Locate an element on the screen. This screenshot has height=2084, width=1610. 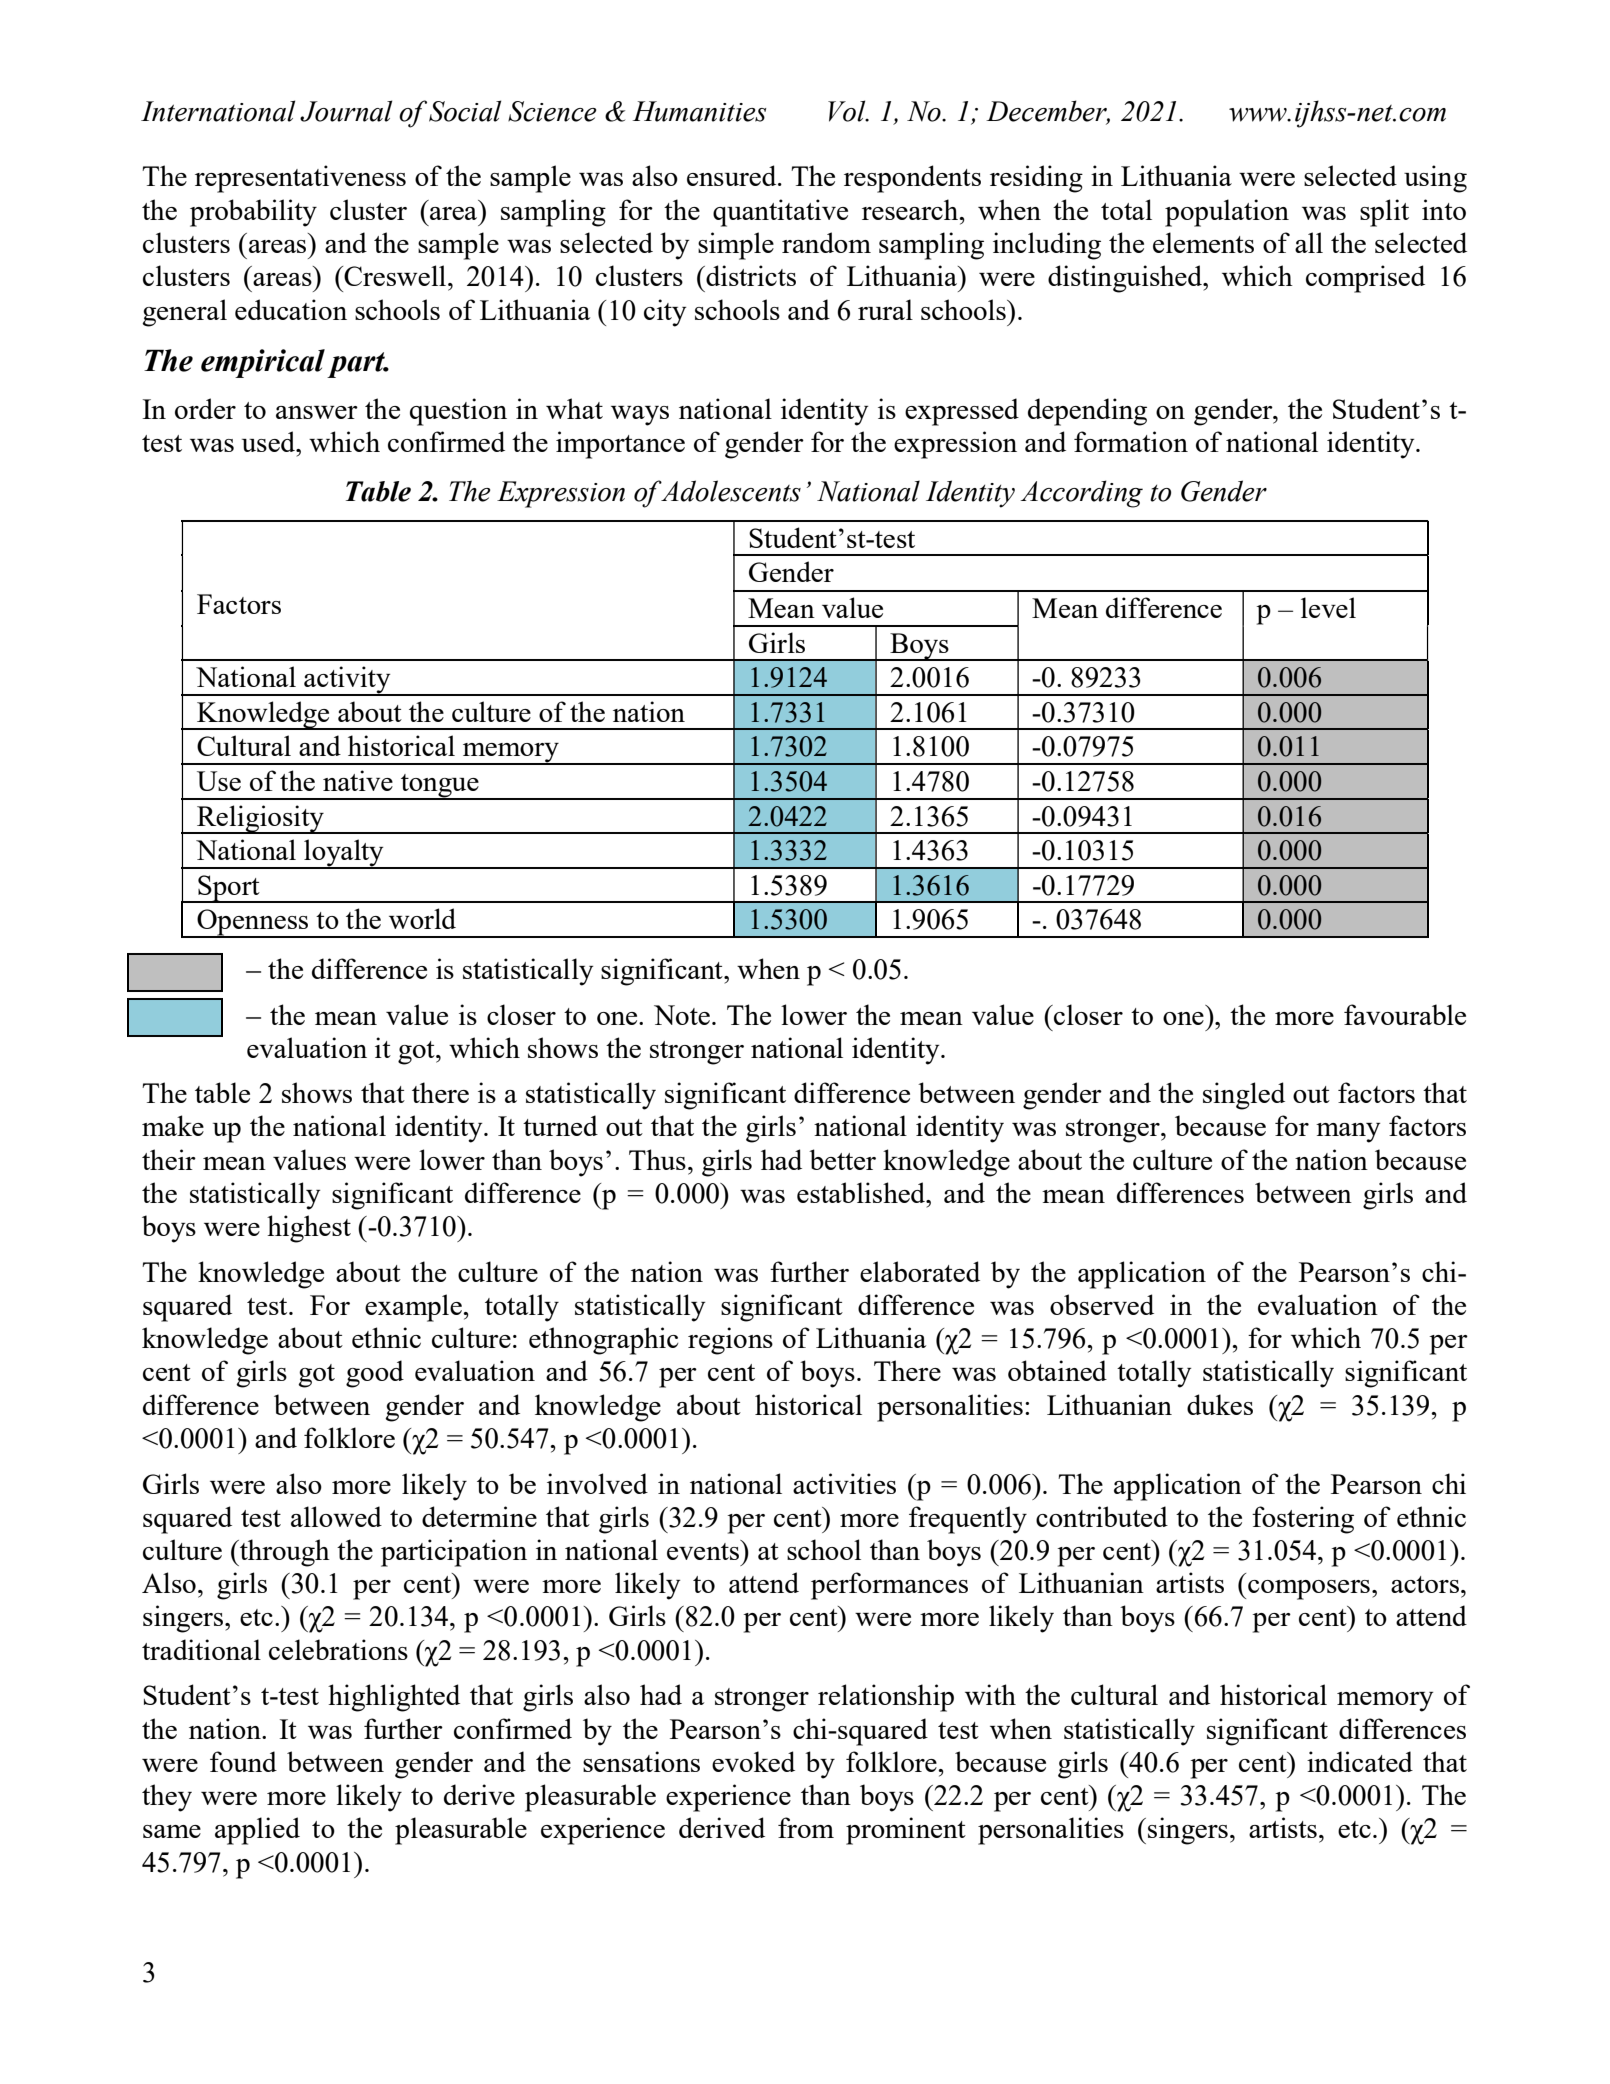
favourable is located at coordinates (1405, 1014).
